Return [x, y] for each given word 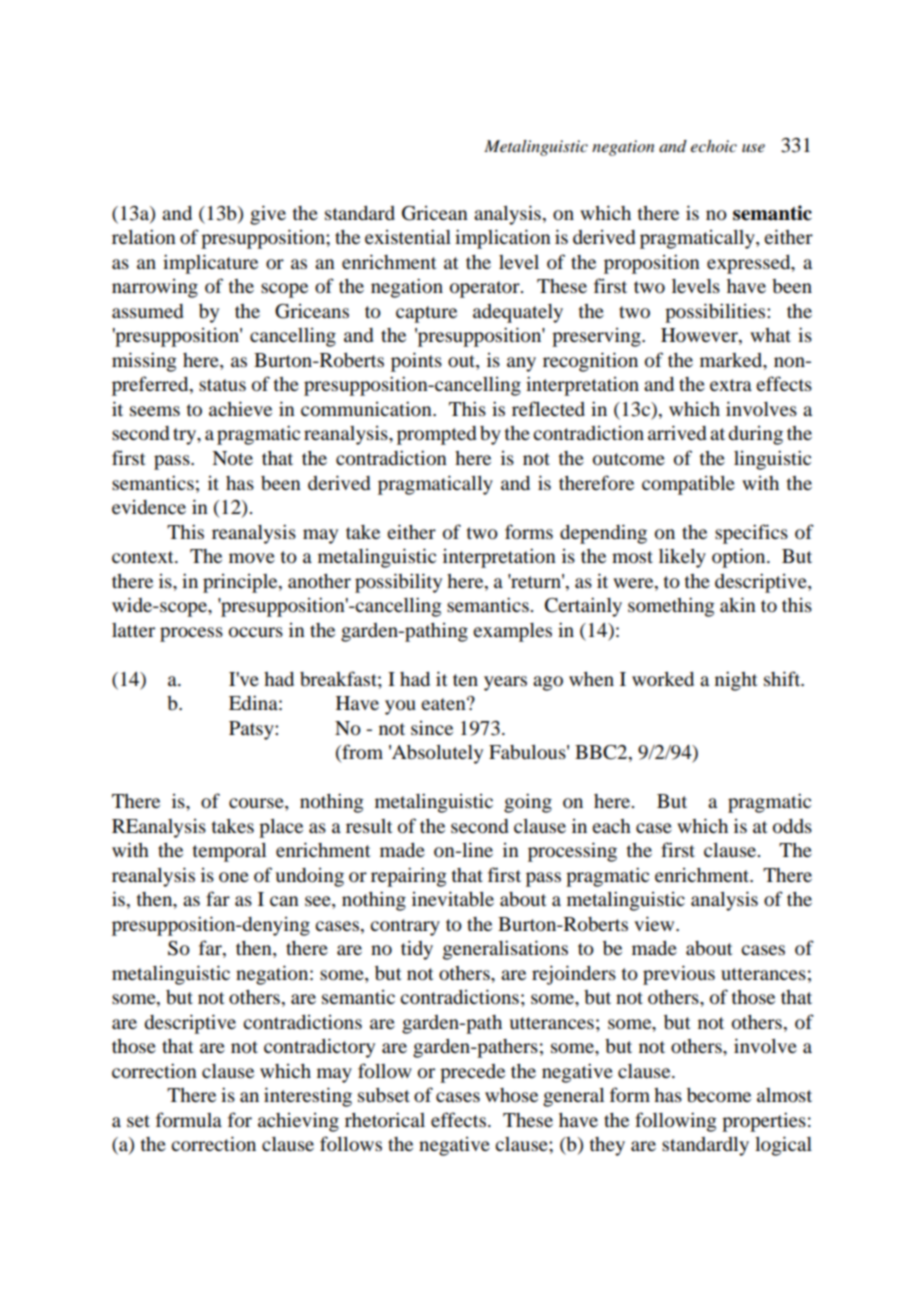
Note [232, 458]
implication [503, 239]
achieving [298, 1122]
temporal [229, 852]
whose [511, 1095]
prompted [436, 435]
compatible [688, 485]
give [268, 215]
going [528, 803]
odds [792, 826]
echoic [713, 146]
